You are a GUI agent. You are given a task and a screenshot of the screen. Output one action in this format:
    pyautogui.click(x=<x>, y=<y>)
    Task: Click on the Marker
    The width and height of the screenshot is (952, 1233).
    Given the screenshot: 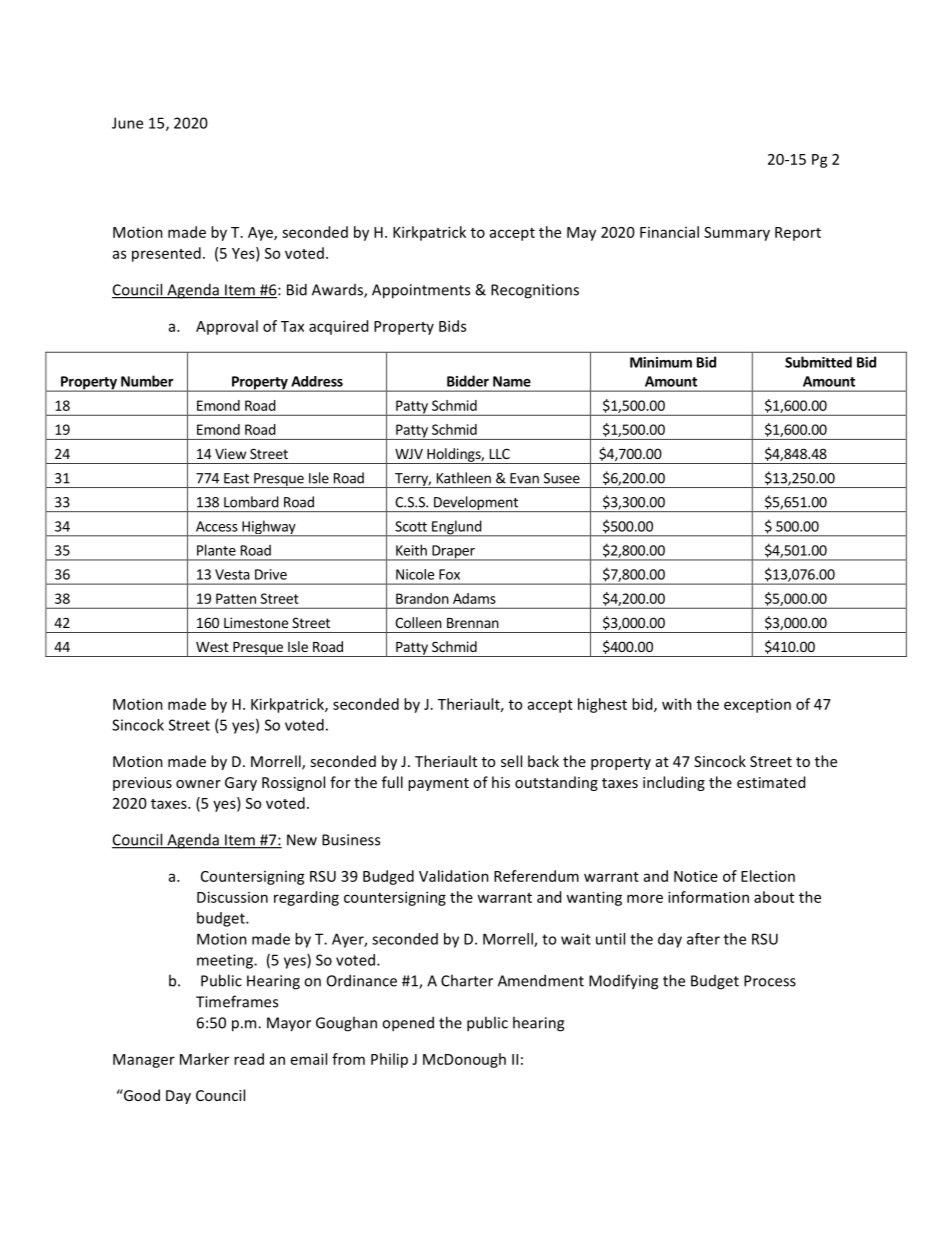 What is the action you would take?
    pyautogui.click(x=204, y=1059)
